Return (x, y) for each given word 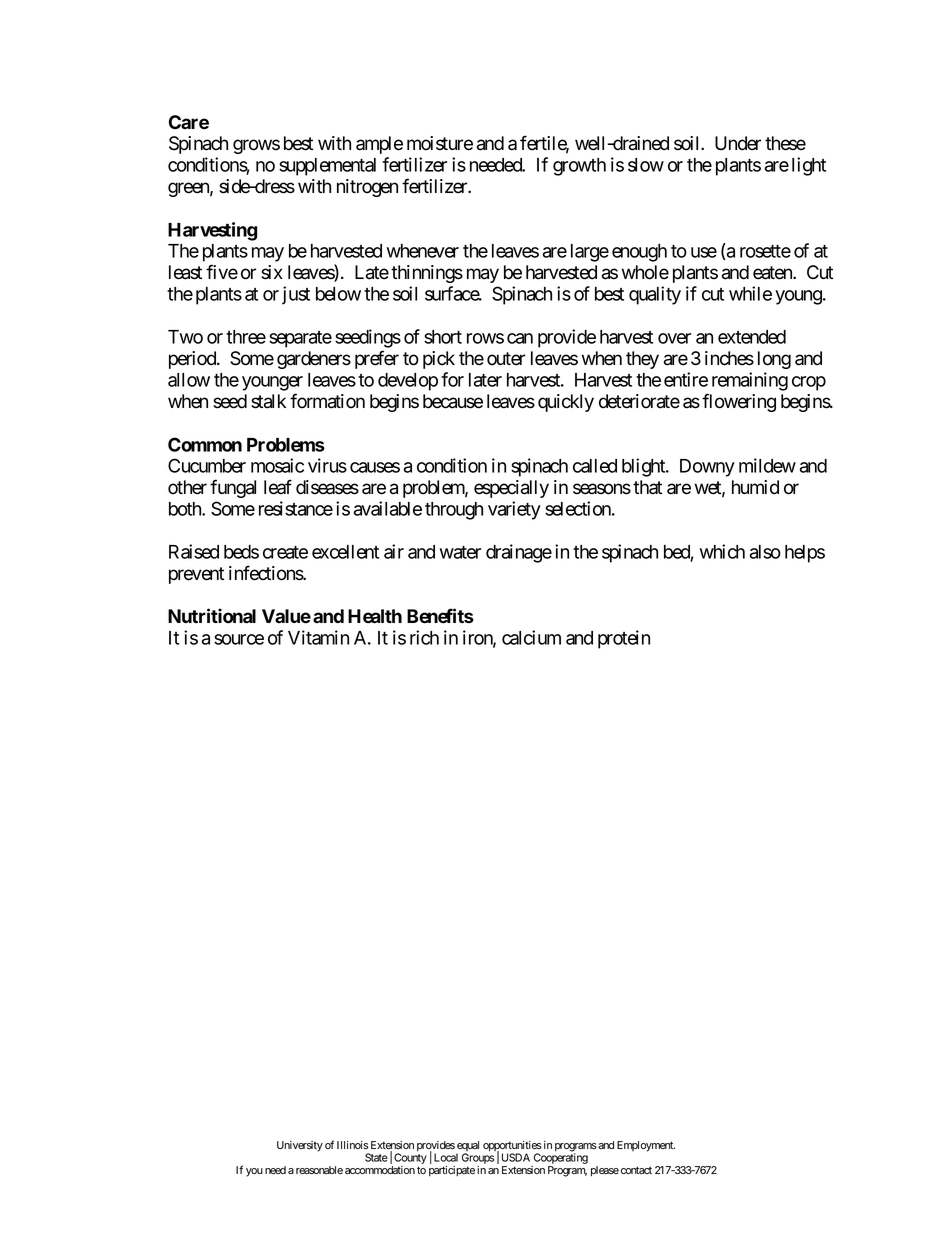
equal (467, 1147)
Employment (646, 1146)
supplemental (327, 167)
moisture (440, 143)
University (300, 1146)
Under (738, 143)
